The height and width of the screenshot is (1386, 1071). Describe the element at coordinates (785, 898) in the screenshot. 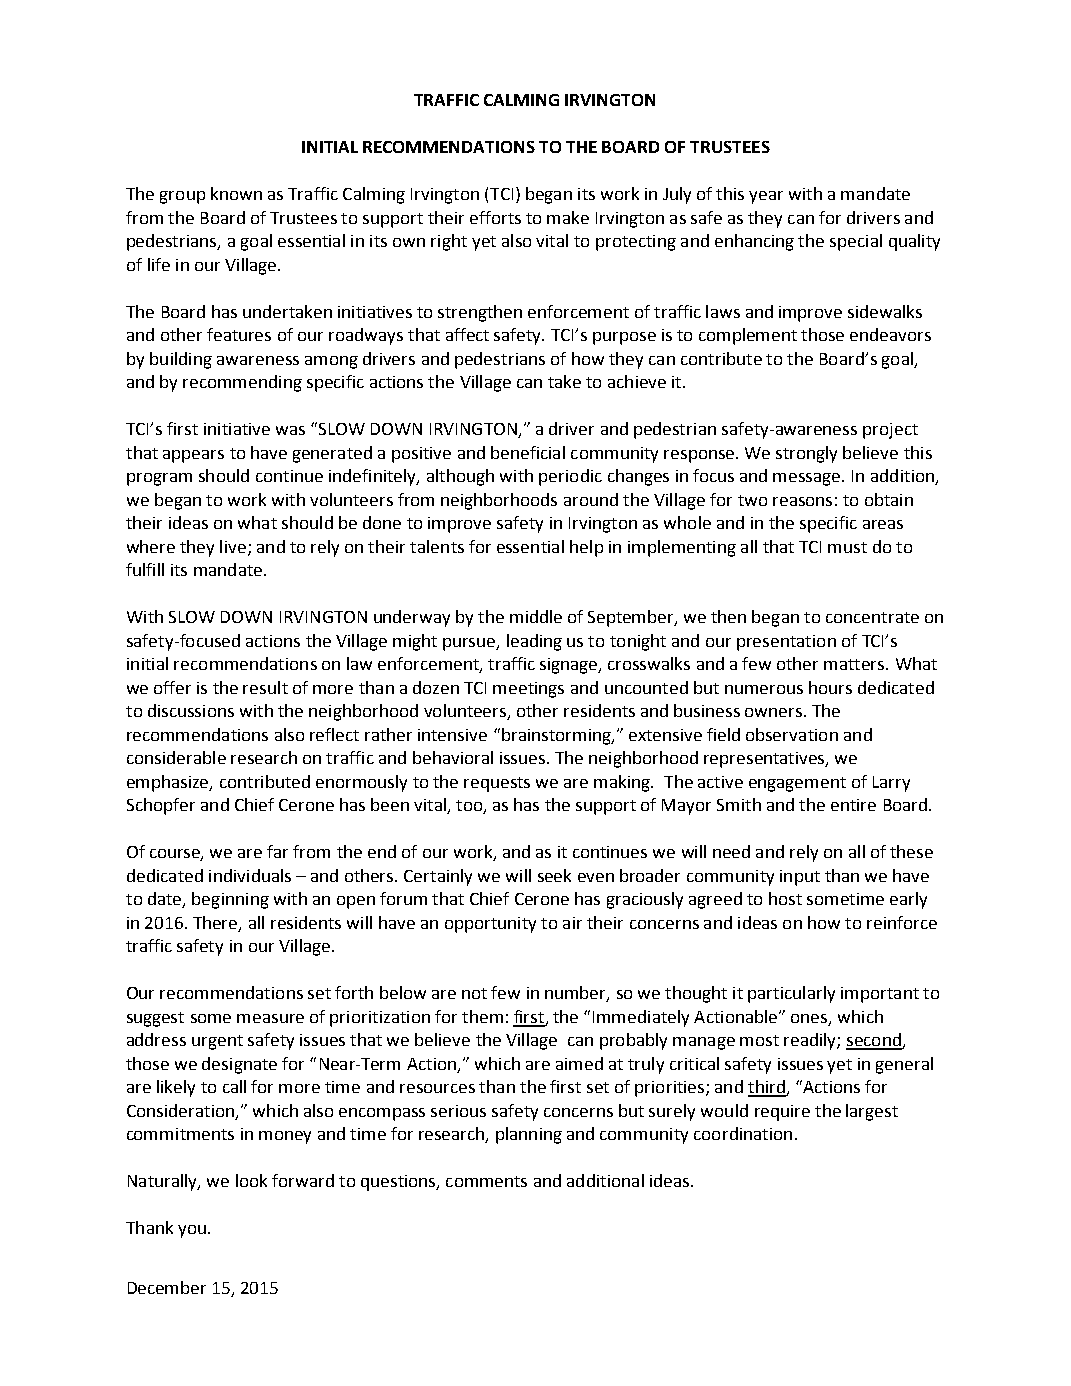

I see `host` at that location.
